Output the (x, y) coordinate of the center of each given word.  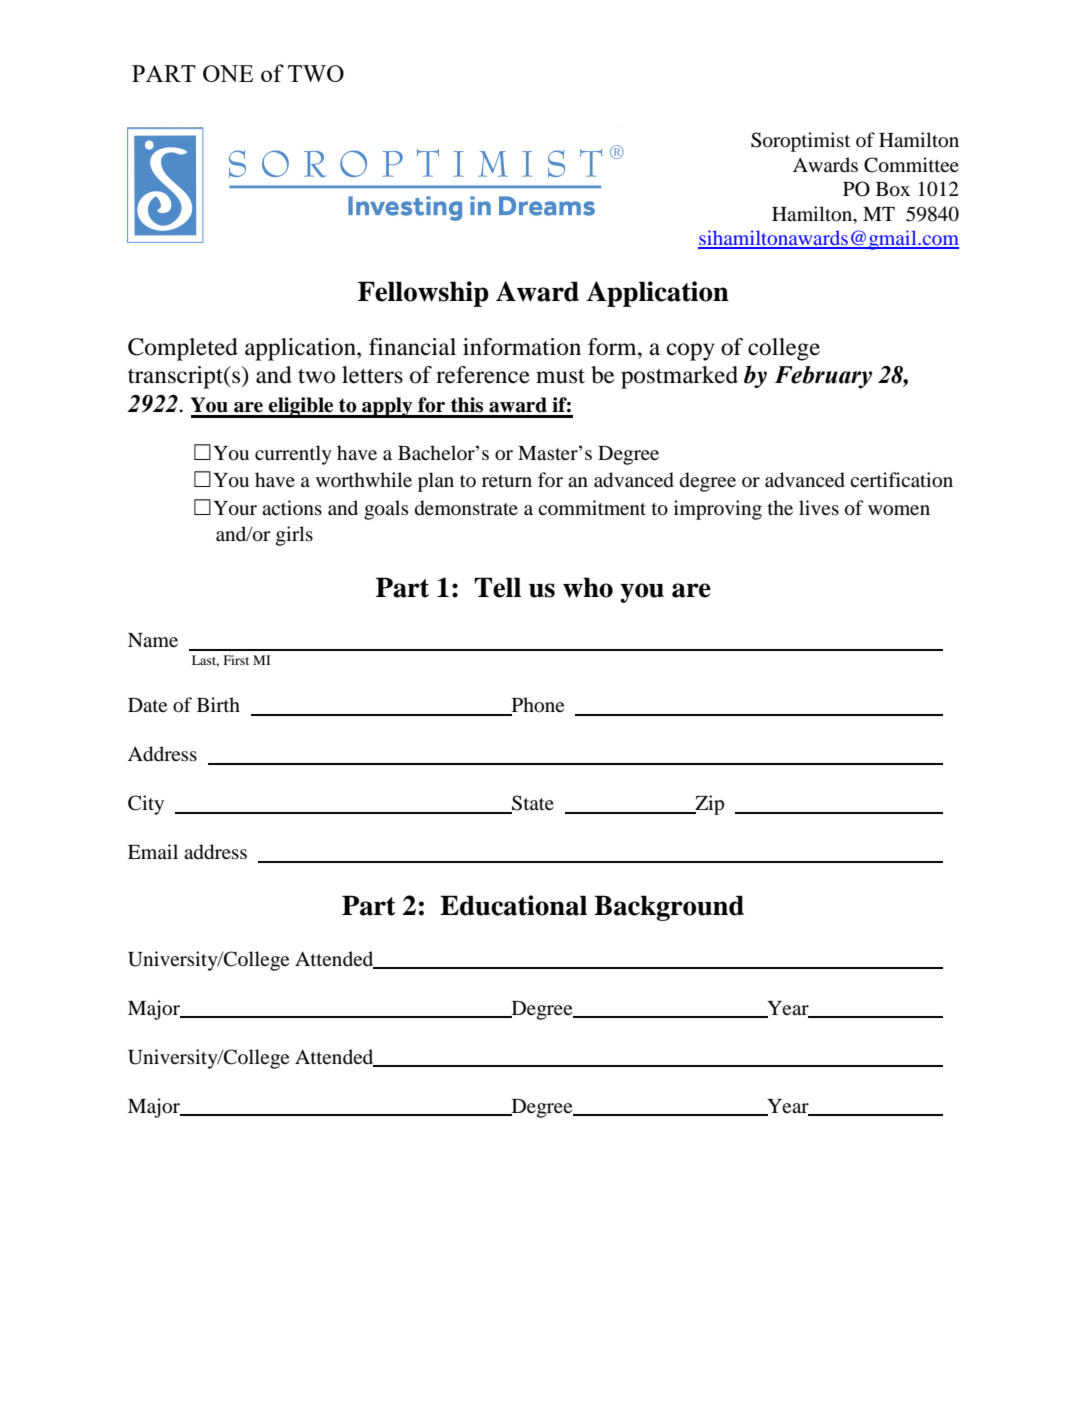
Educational (513, 905)
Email (153, 851)
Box (893, 189)
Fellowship (423, 294)
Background (669, 908)
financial (412, 347)
